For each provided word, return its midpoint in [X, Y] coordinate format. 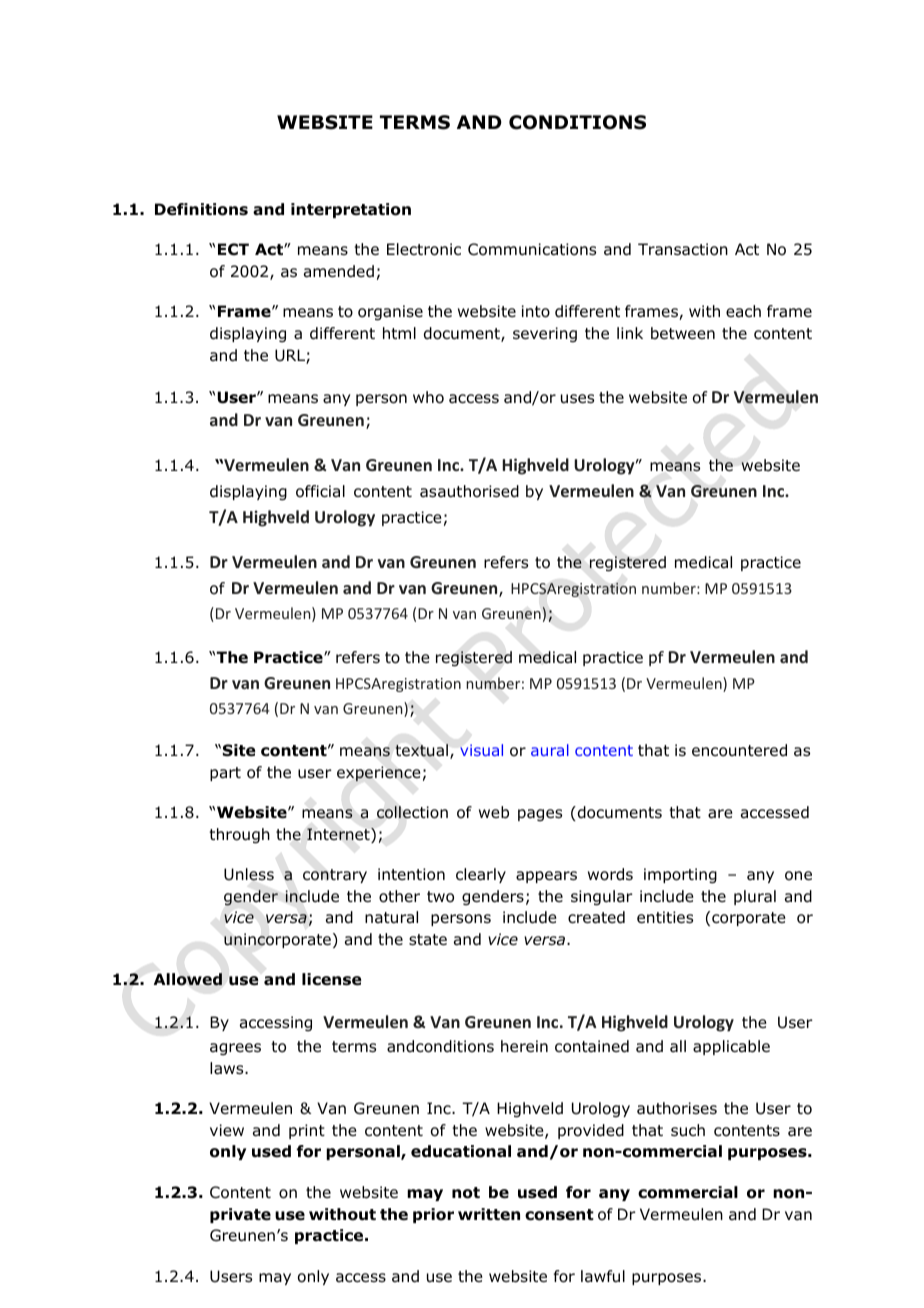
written [489, 1214]
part [225, 774]
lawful [603, 1276]
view [227, 1130]
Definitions [201, 209]
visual [481, 750]
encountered [739, 750]
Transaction [683, 249]
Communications [532, 249]
